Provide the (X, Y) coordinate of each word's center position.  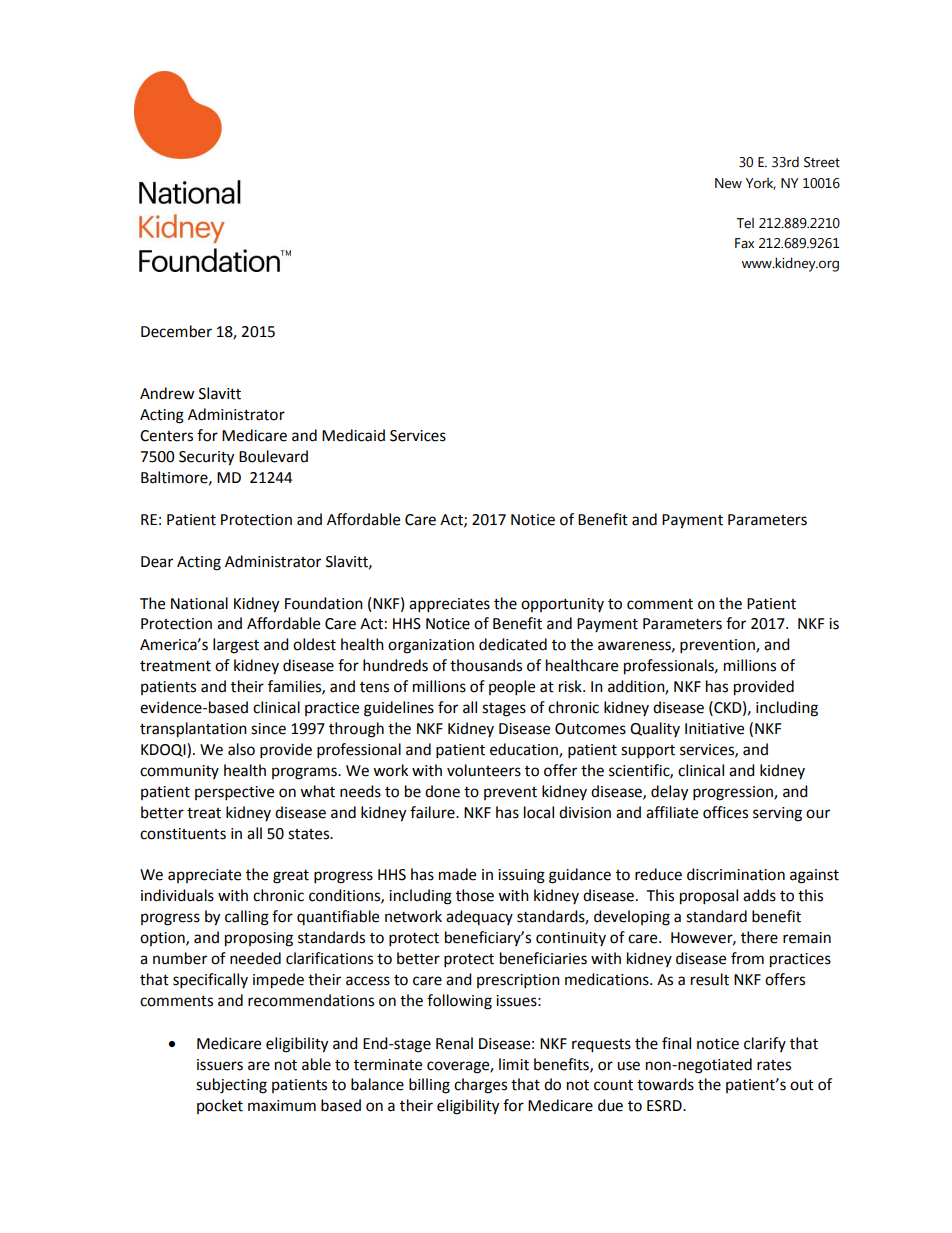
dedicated (513, 644)
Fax (744, 243)
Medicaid (353, 435)
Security (206, 458)
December (176, 331)
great (291, 877)
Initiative (714, 729)
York (761, 183)
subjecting (231, 1086)
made (457, 874)
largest (236, 646)
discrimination (736, 874)
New (728, 183)
